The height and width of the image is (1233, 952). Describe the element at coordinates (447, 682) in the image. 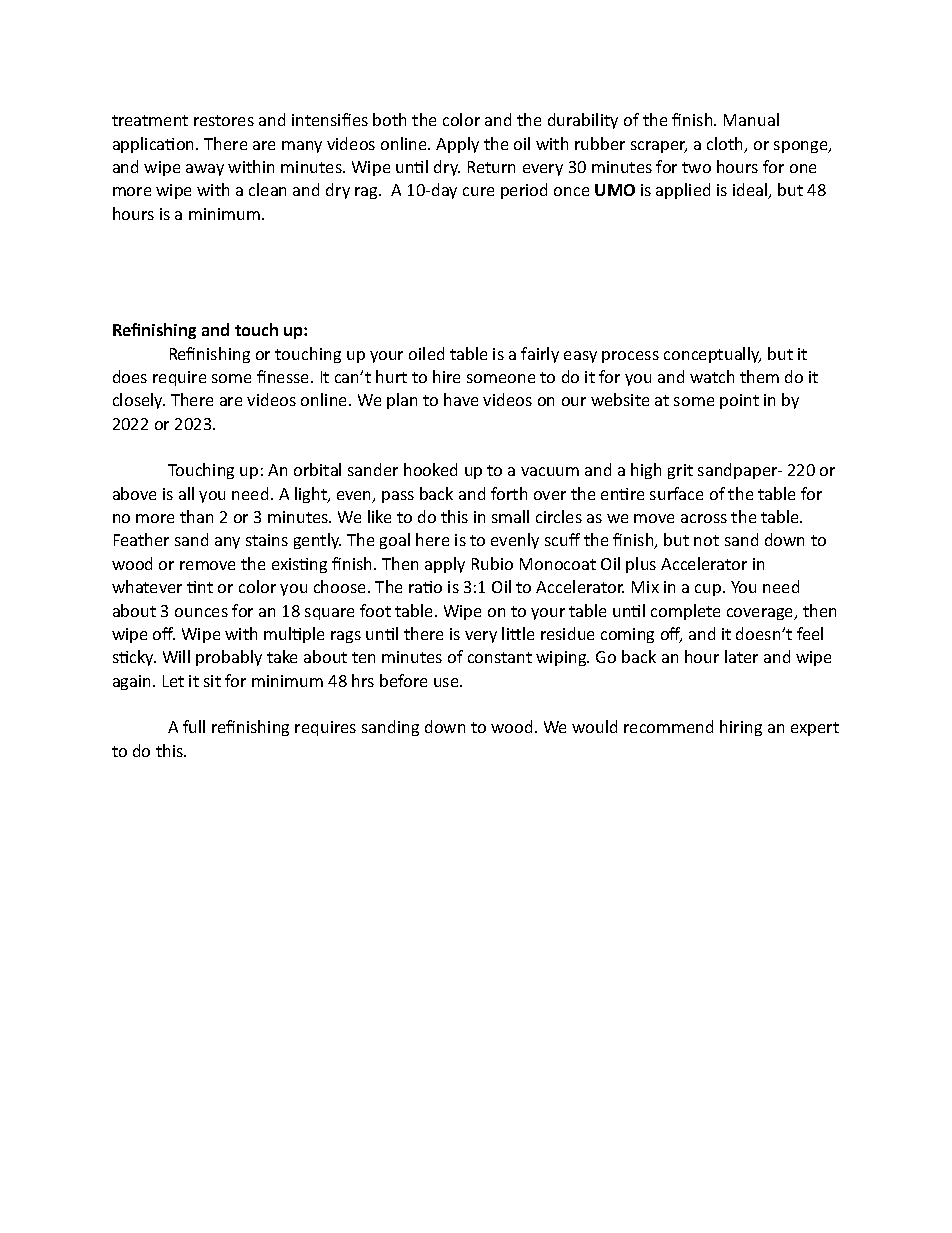

I see `use` at that location.
